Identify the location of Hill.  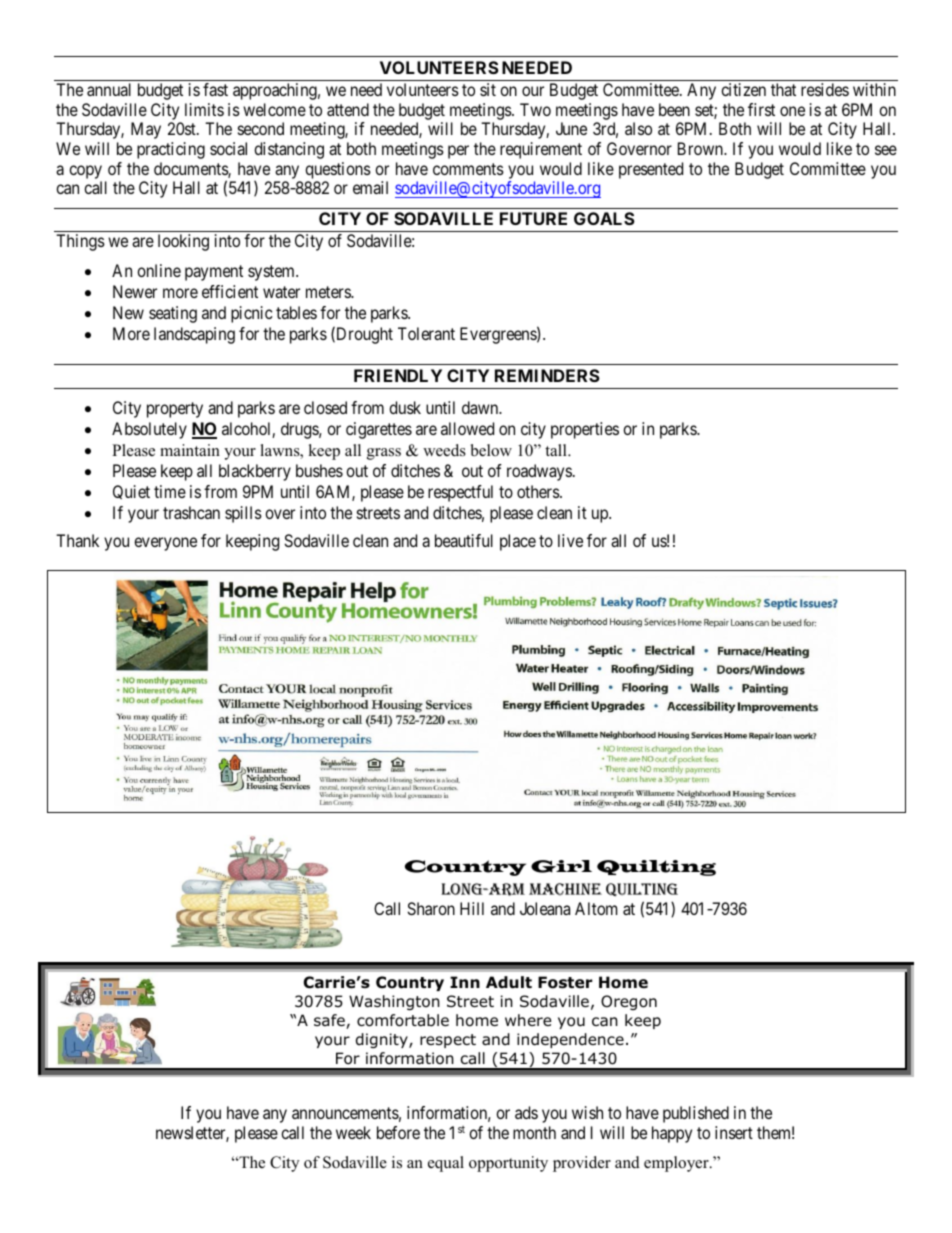
(472, 908).
